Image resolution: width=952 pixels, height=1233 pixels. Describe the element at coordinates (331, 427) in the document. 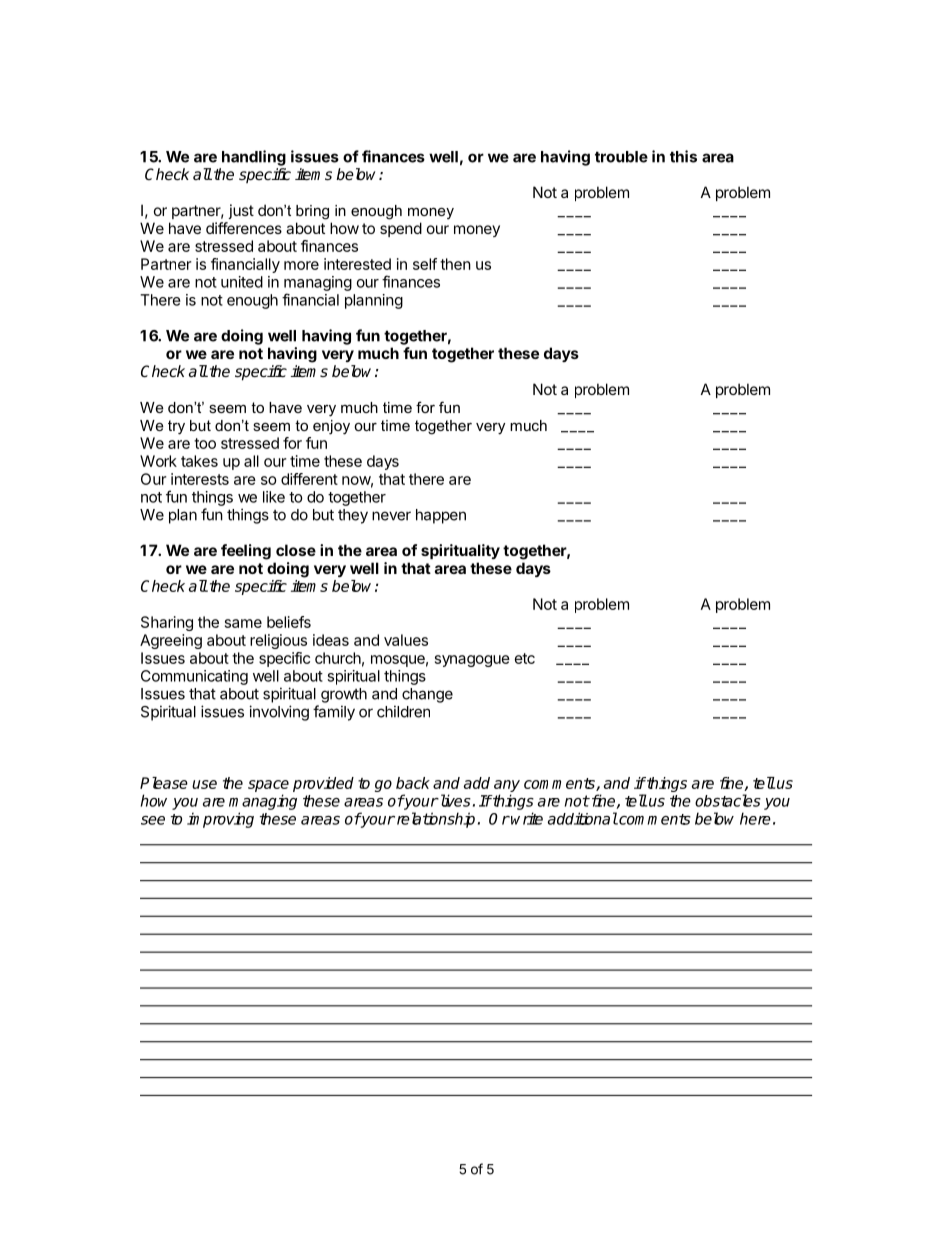

I see `enjoy` at that location.
